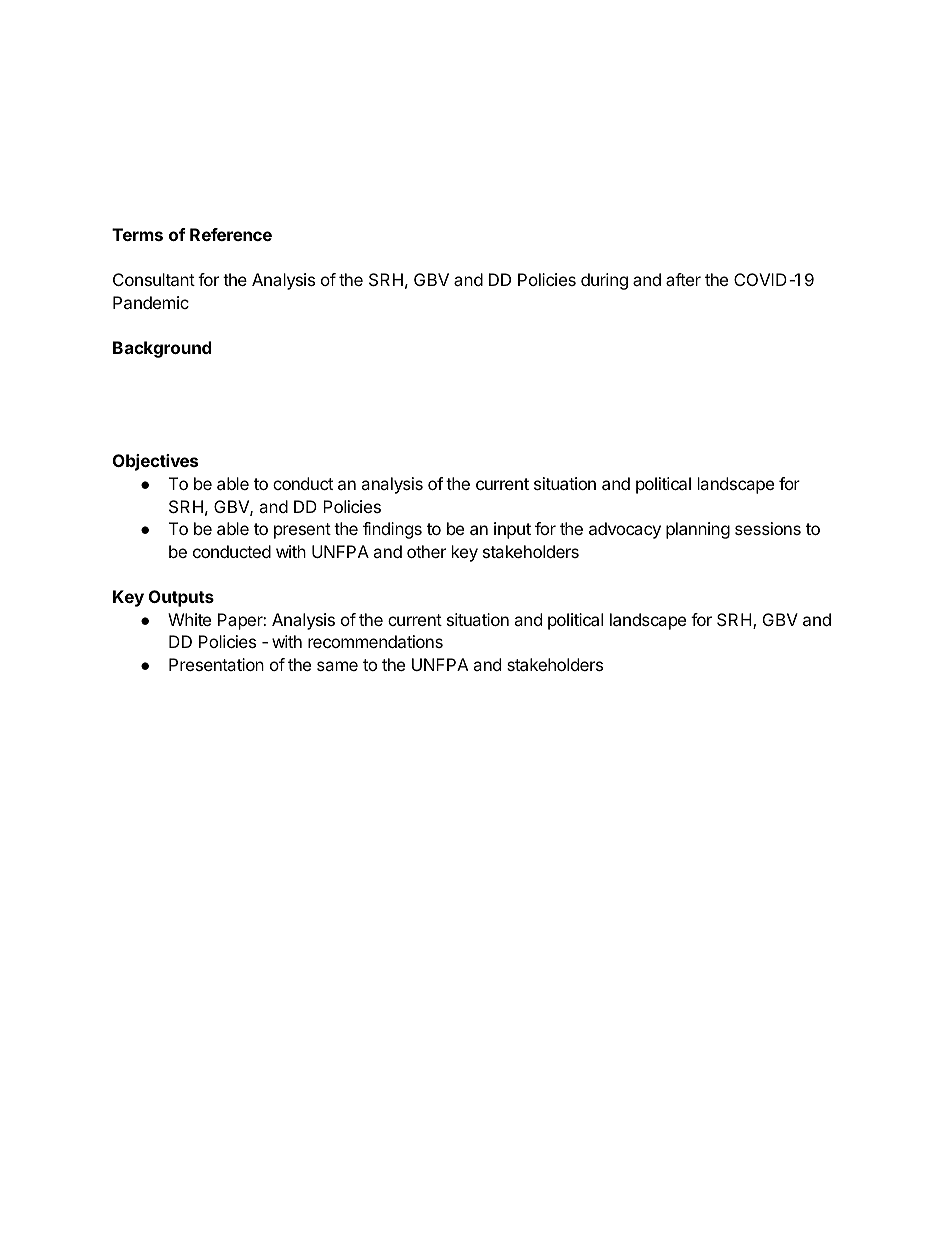 This screenshot has height=1233, width=952. I want to click on Reference, so click(231, 234).
